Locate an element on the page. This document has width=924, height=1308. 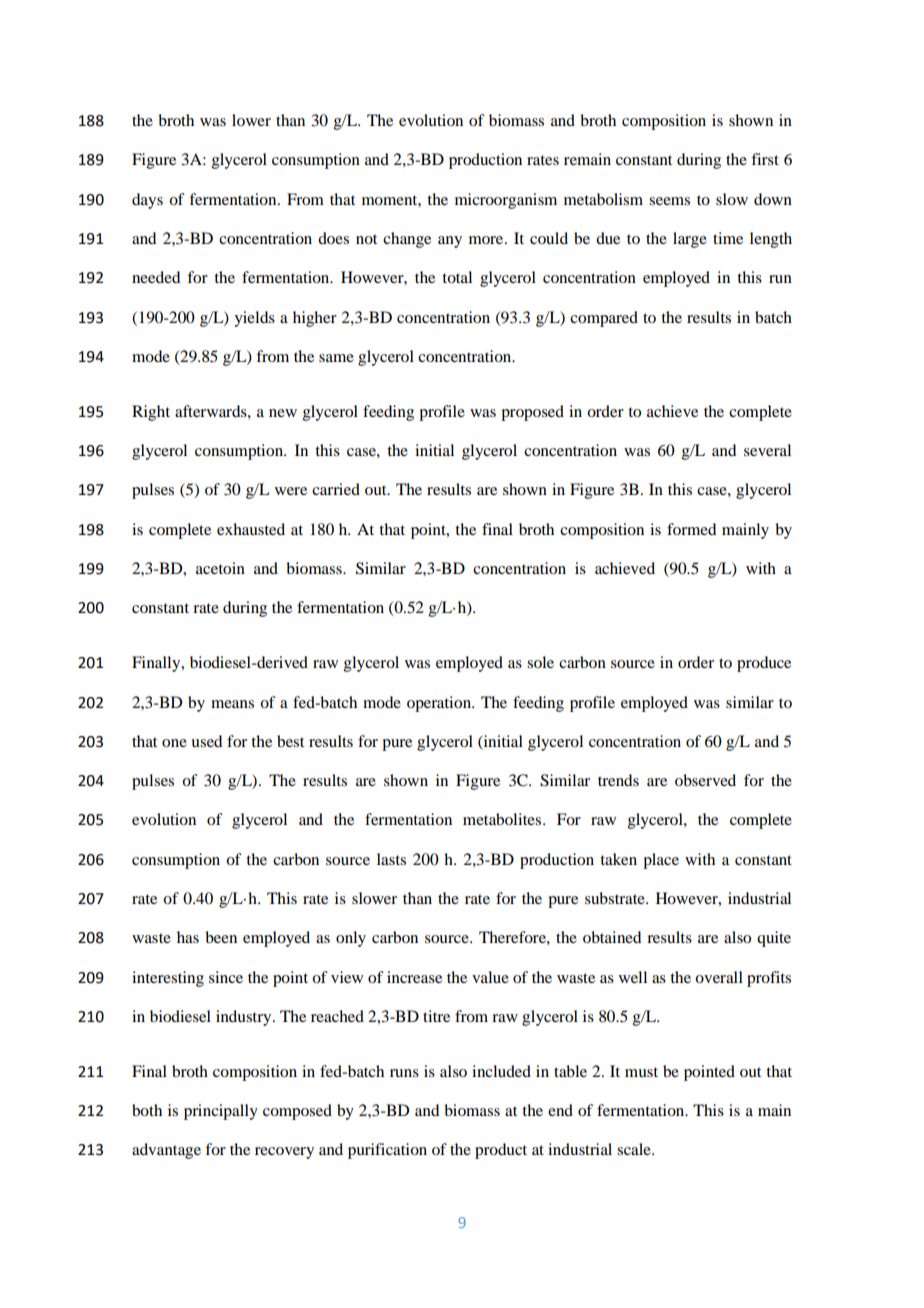
days is located at coordinates (147, 201).
